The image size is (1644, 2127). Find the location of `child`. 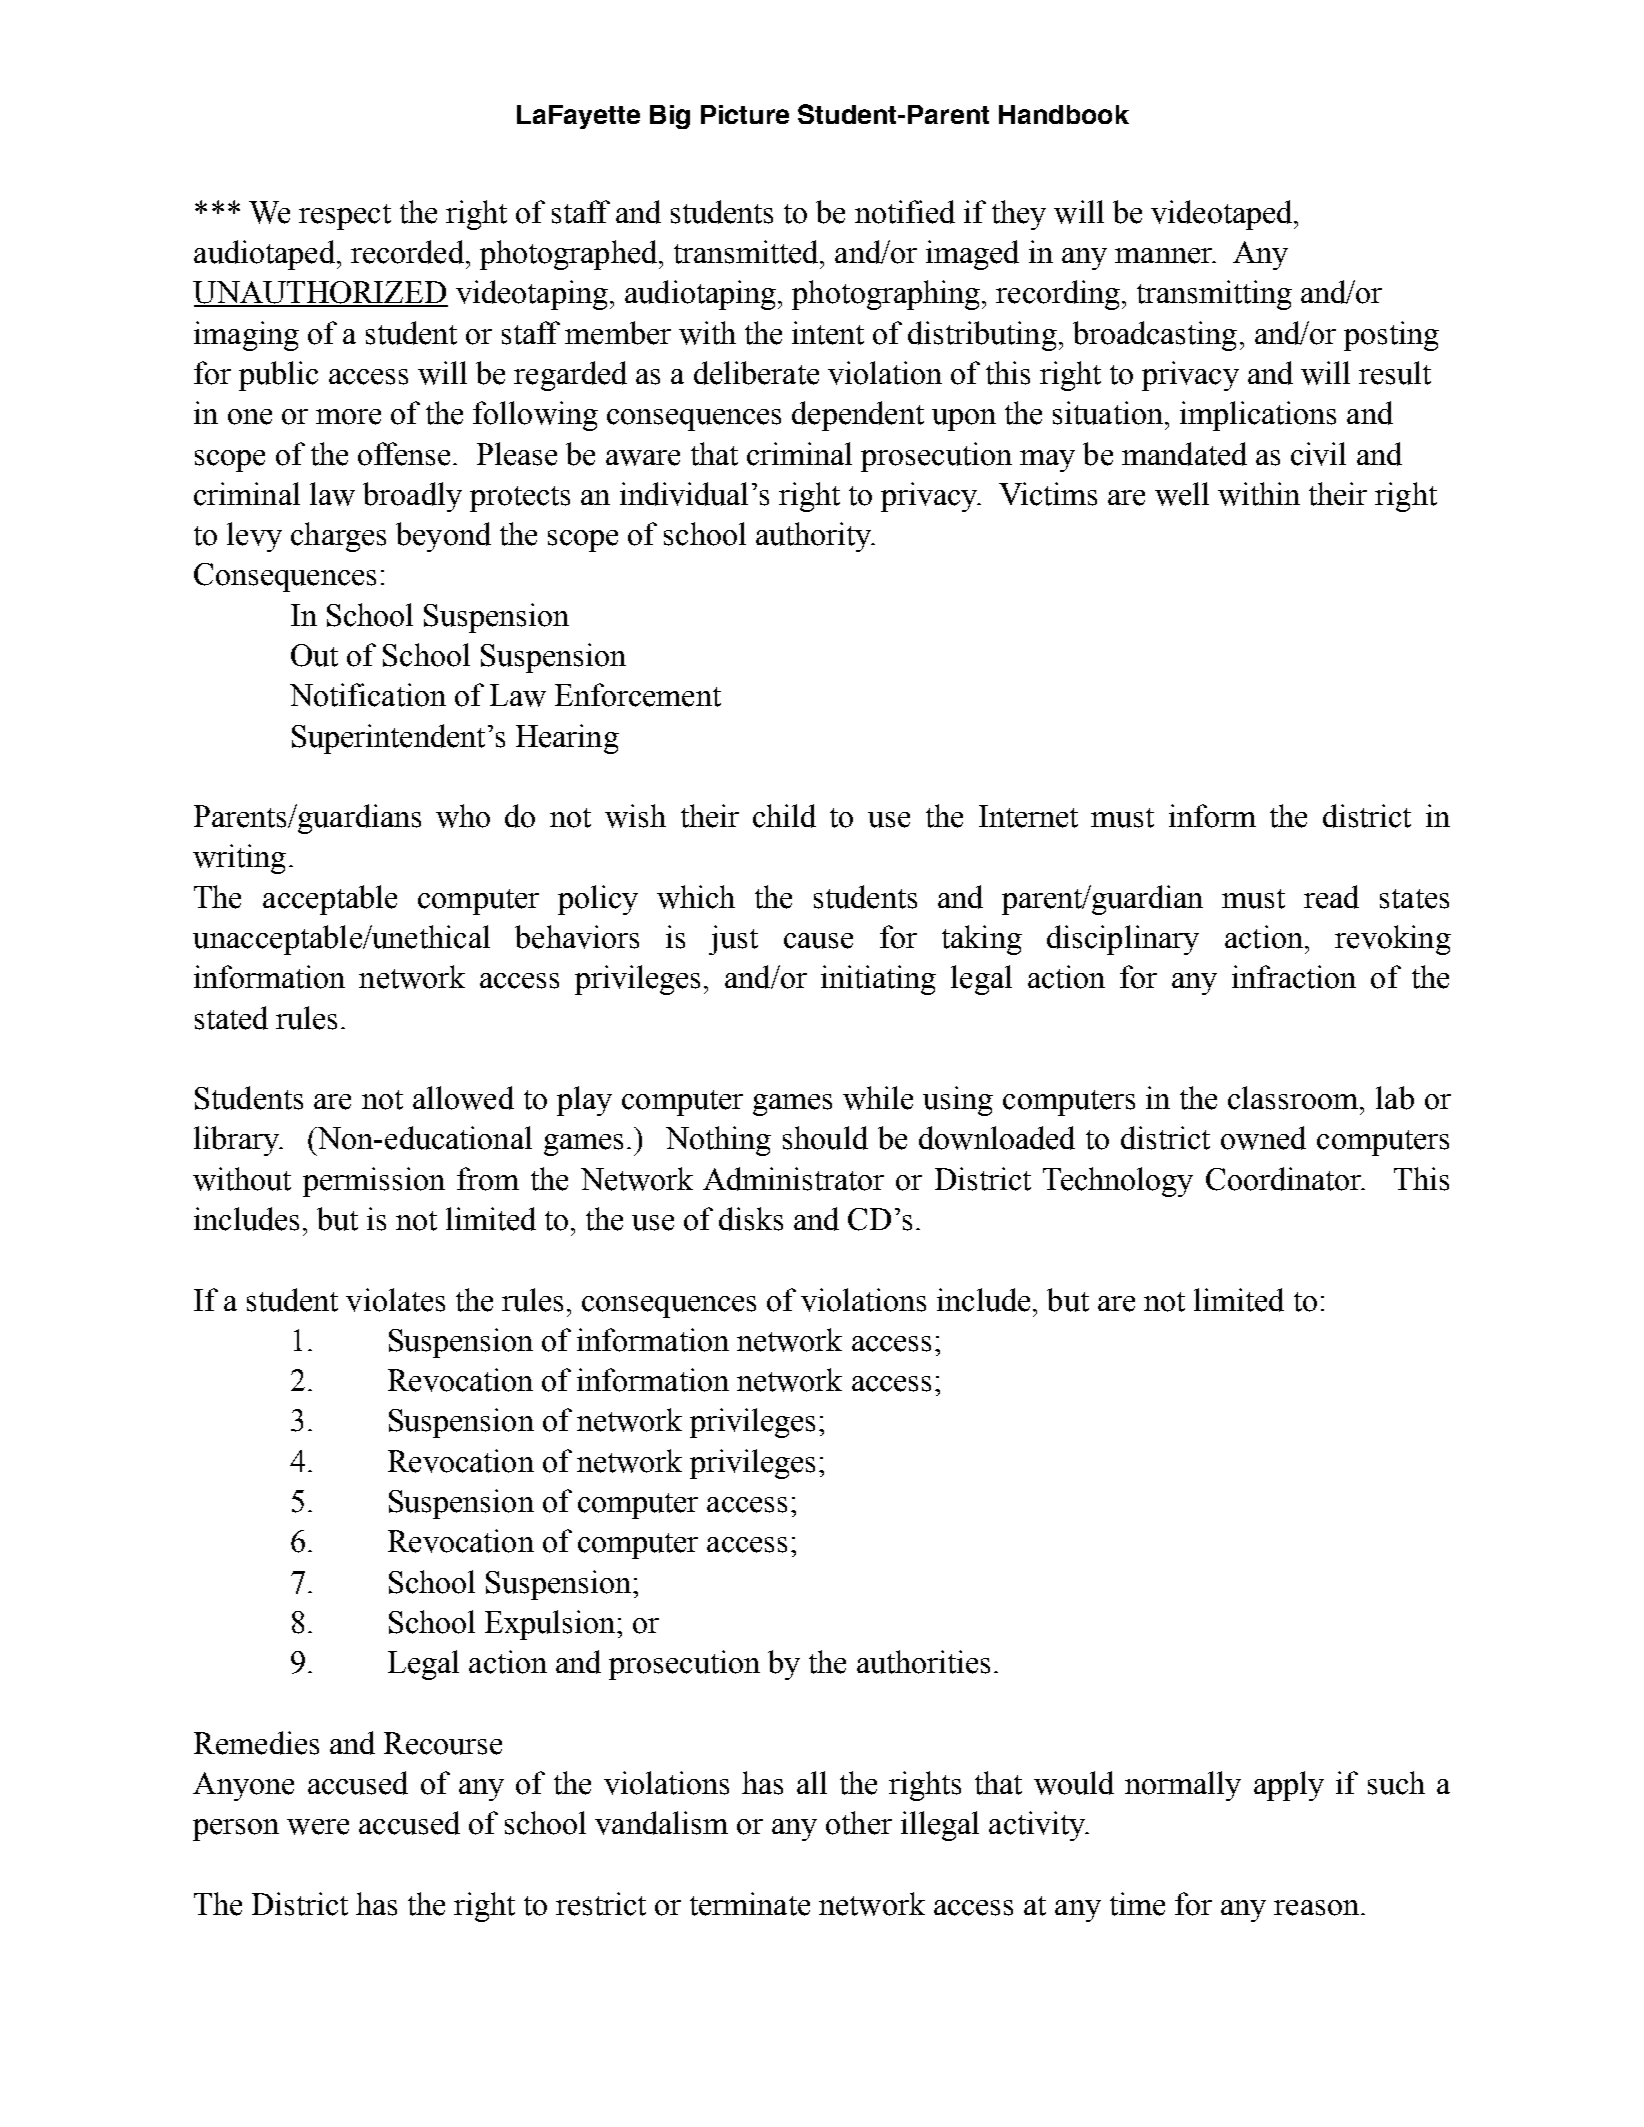

child is located at coordinates (784, 816).
